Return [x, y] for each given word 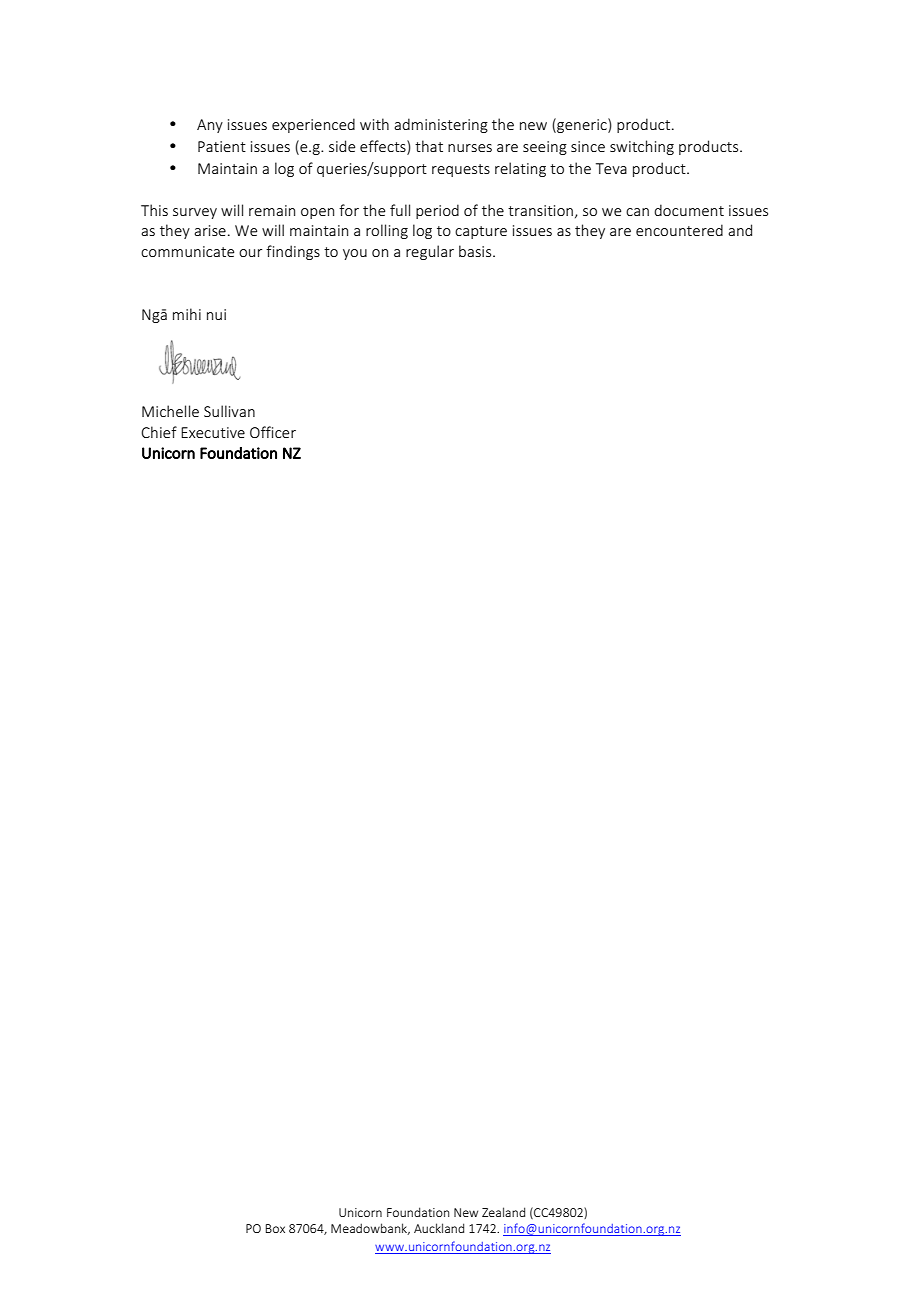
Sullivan [229, 411]
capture [481, 232]
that [429, 146]
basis [476, 251]
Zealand [503, 1212]
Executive [213, 432]
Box [275, 1228]
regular [430, 252]
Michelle [170, 411]
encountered [679, 230]
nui [216, 314]
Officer [273, 432]
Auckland [439, 1228]
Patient [222, 146]
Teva [611, 168]
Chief [159, 432]
